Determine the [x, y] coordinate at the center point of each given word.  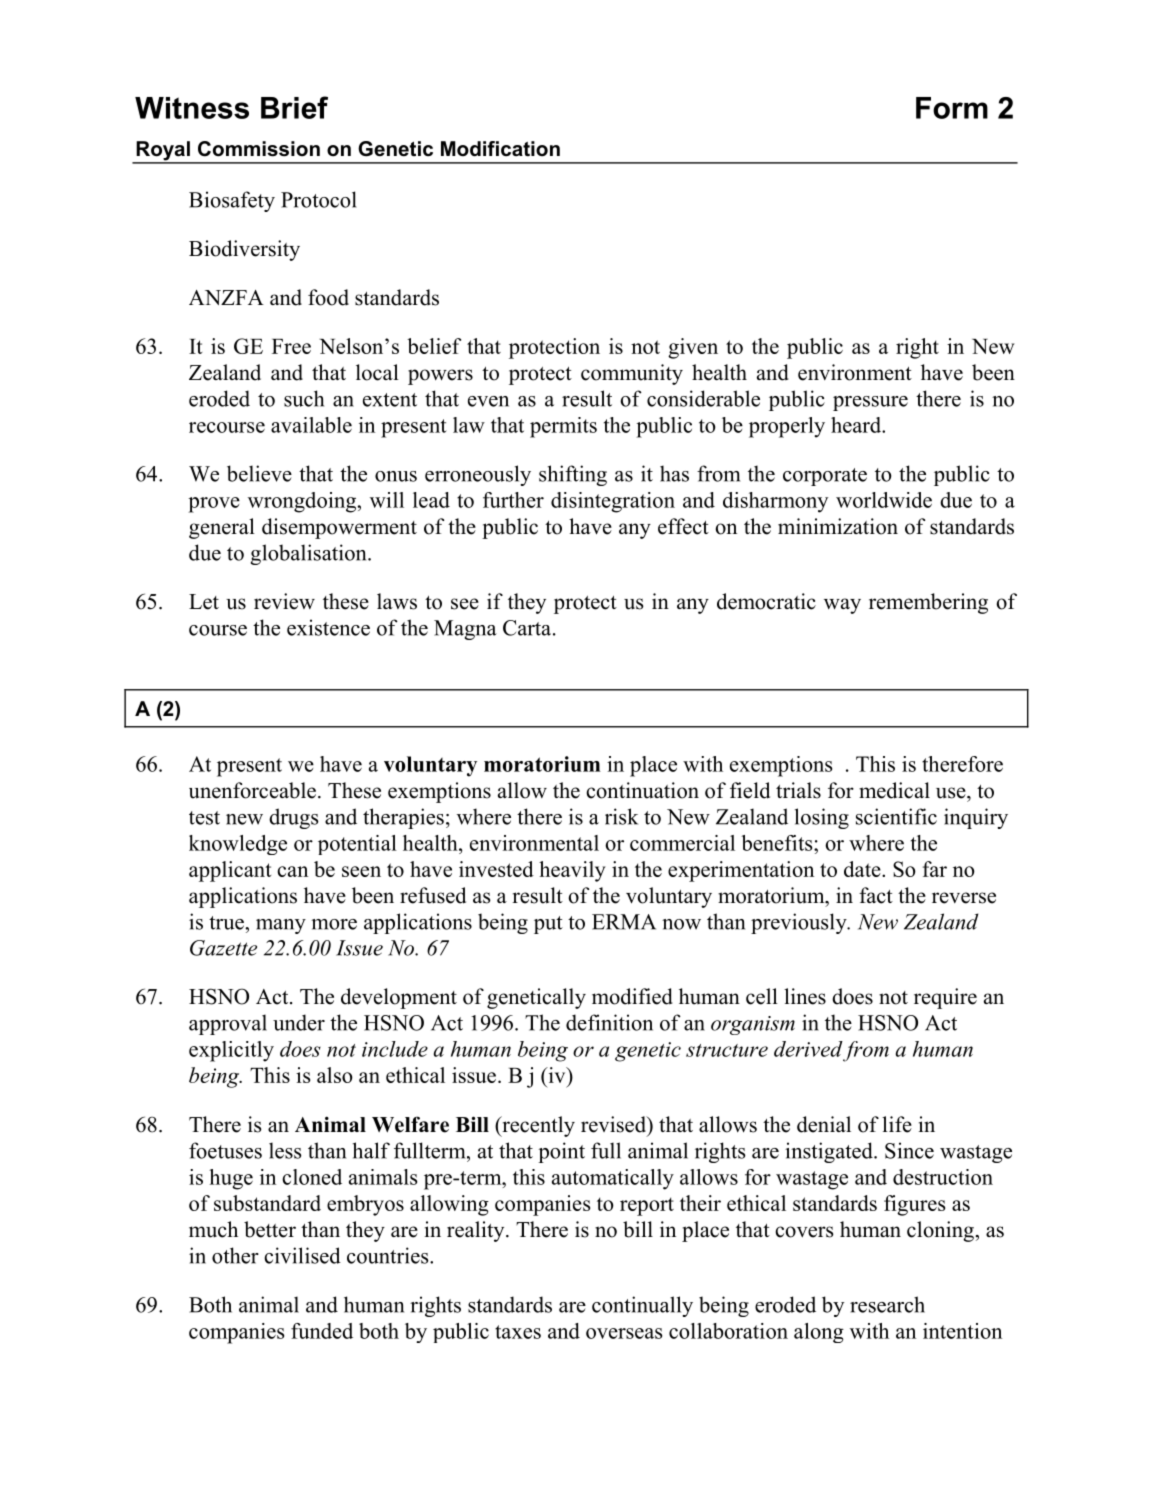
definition [609, 1022]
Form [952, 108]
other [235, 1255]
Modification [500, 149]
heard [857, 425]
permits [563, 427]
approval [228, 1024]
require [945, 998]
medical [894, 790]
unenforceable [252, 790]
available [311, 425]
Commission [259, 149]
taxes [518, 1332]
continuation [642, 790]
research [887, 1304]
